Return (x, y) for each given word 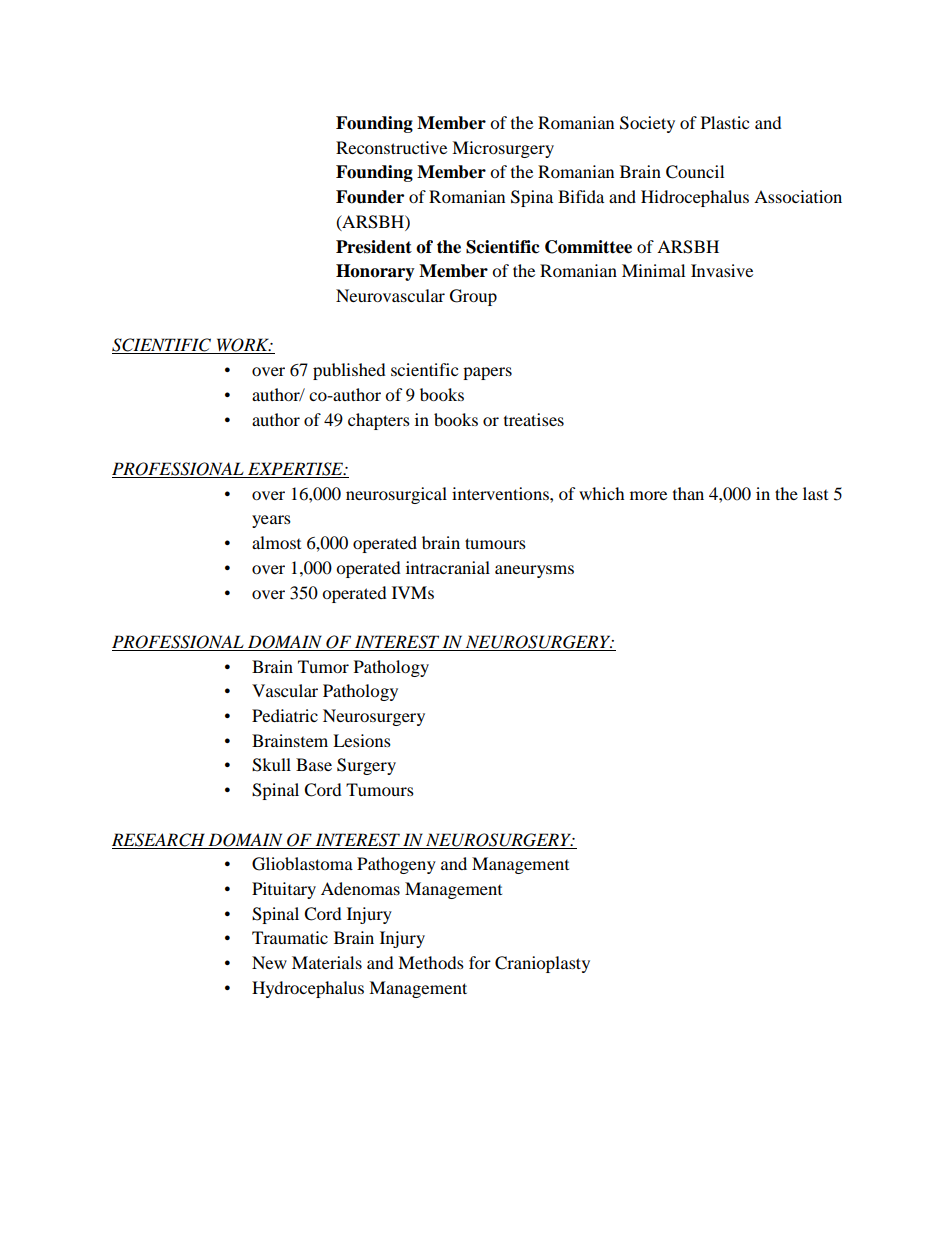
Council (695, 172)
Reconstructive (391, 147)
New (269, 962)
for (480, 962)
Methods (431, 962)
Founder (370, 197)
